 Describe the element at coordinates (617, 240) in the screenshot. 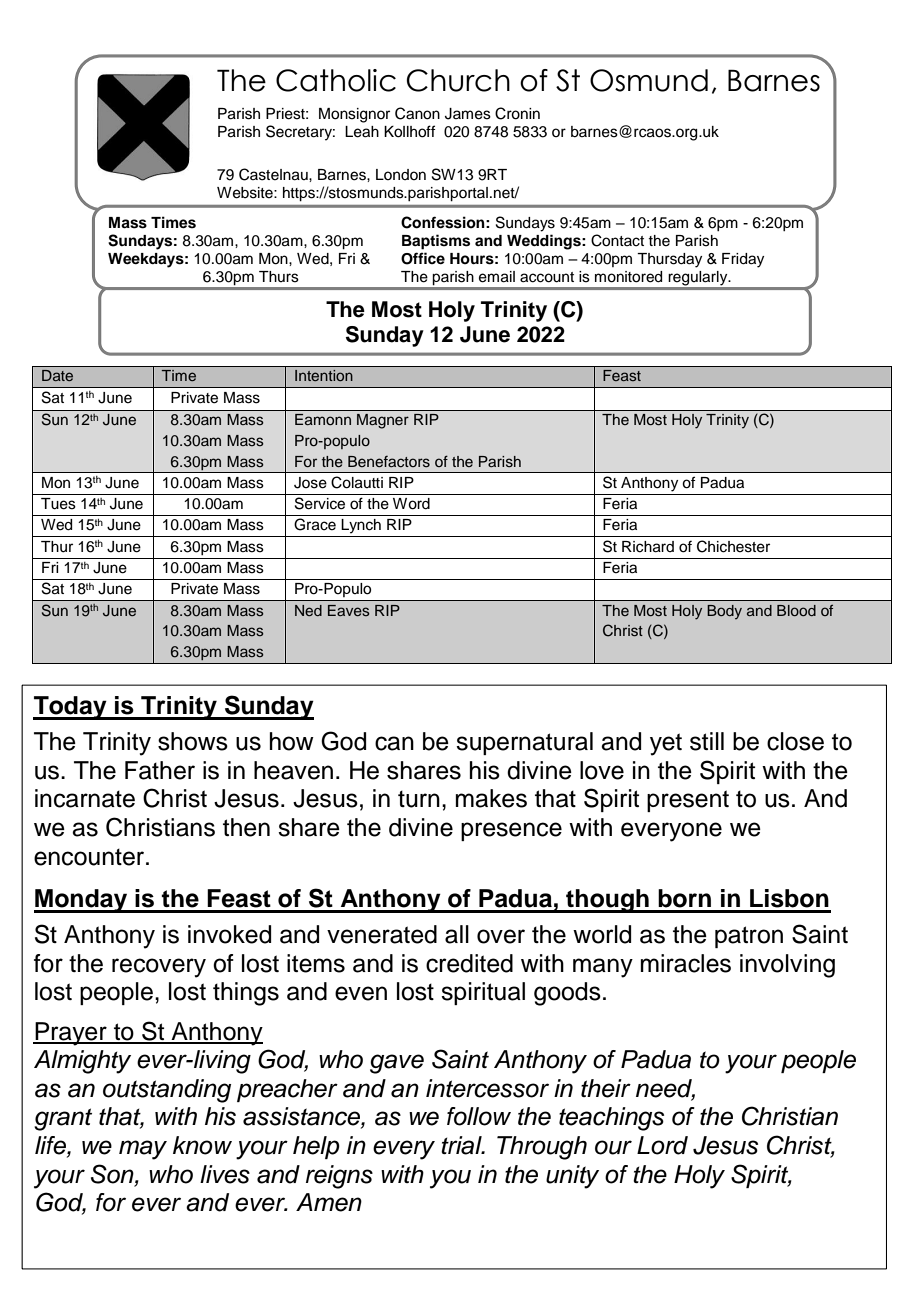

I see `Contact` at that location.
